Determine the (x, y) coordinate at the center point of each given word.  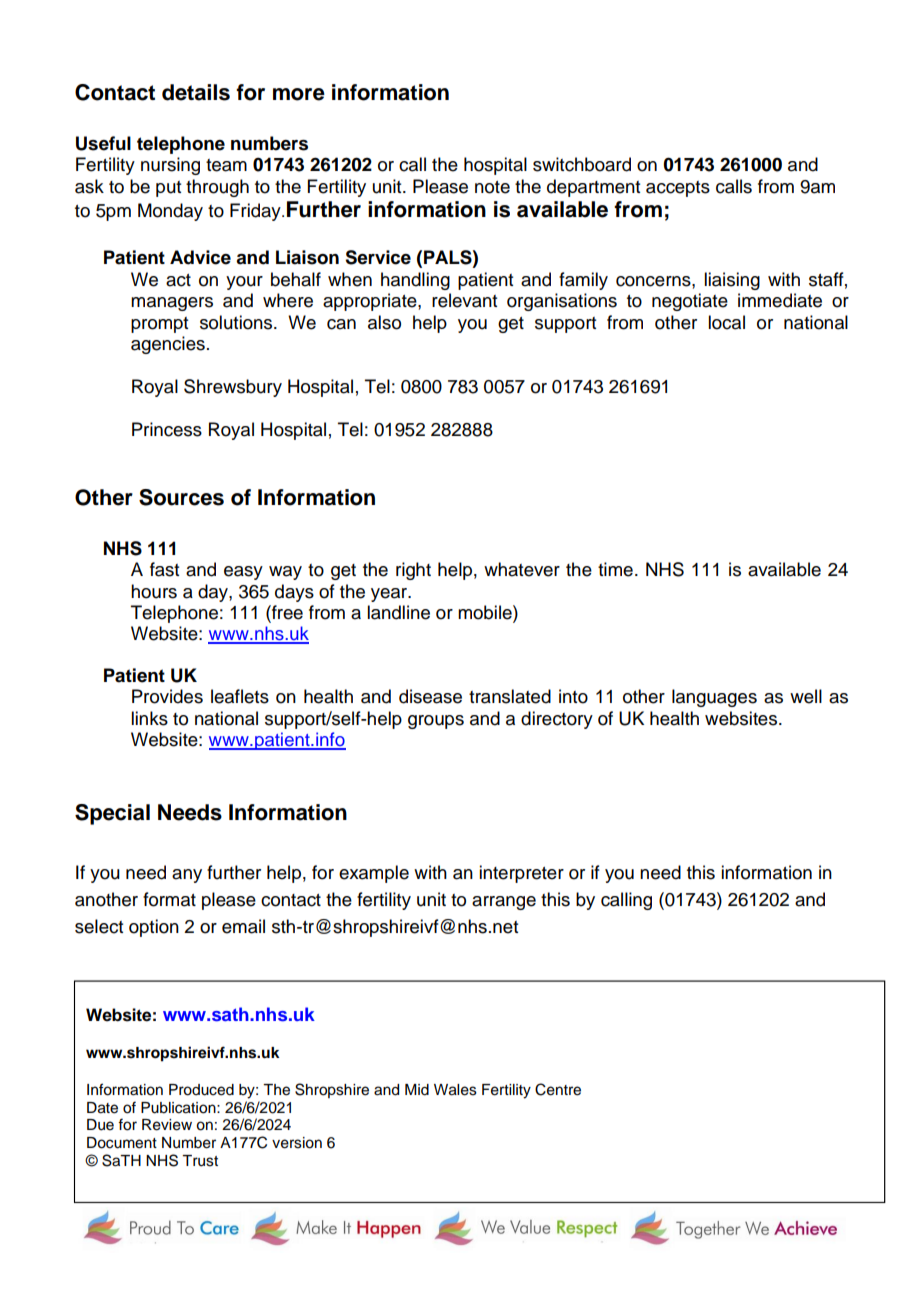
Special (112, 814)
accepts (678, 189)
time (615, 569)
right (413, 571)
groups (436, 722)
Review (167, 1125)
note (492, 187)
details (196, 92)
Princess (167, 429)
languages (714, 698)
